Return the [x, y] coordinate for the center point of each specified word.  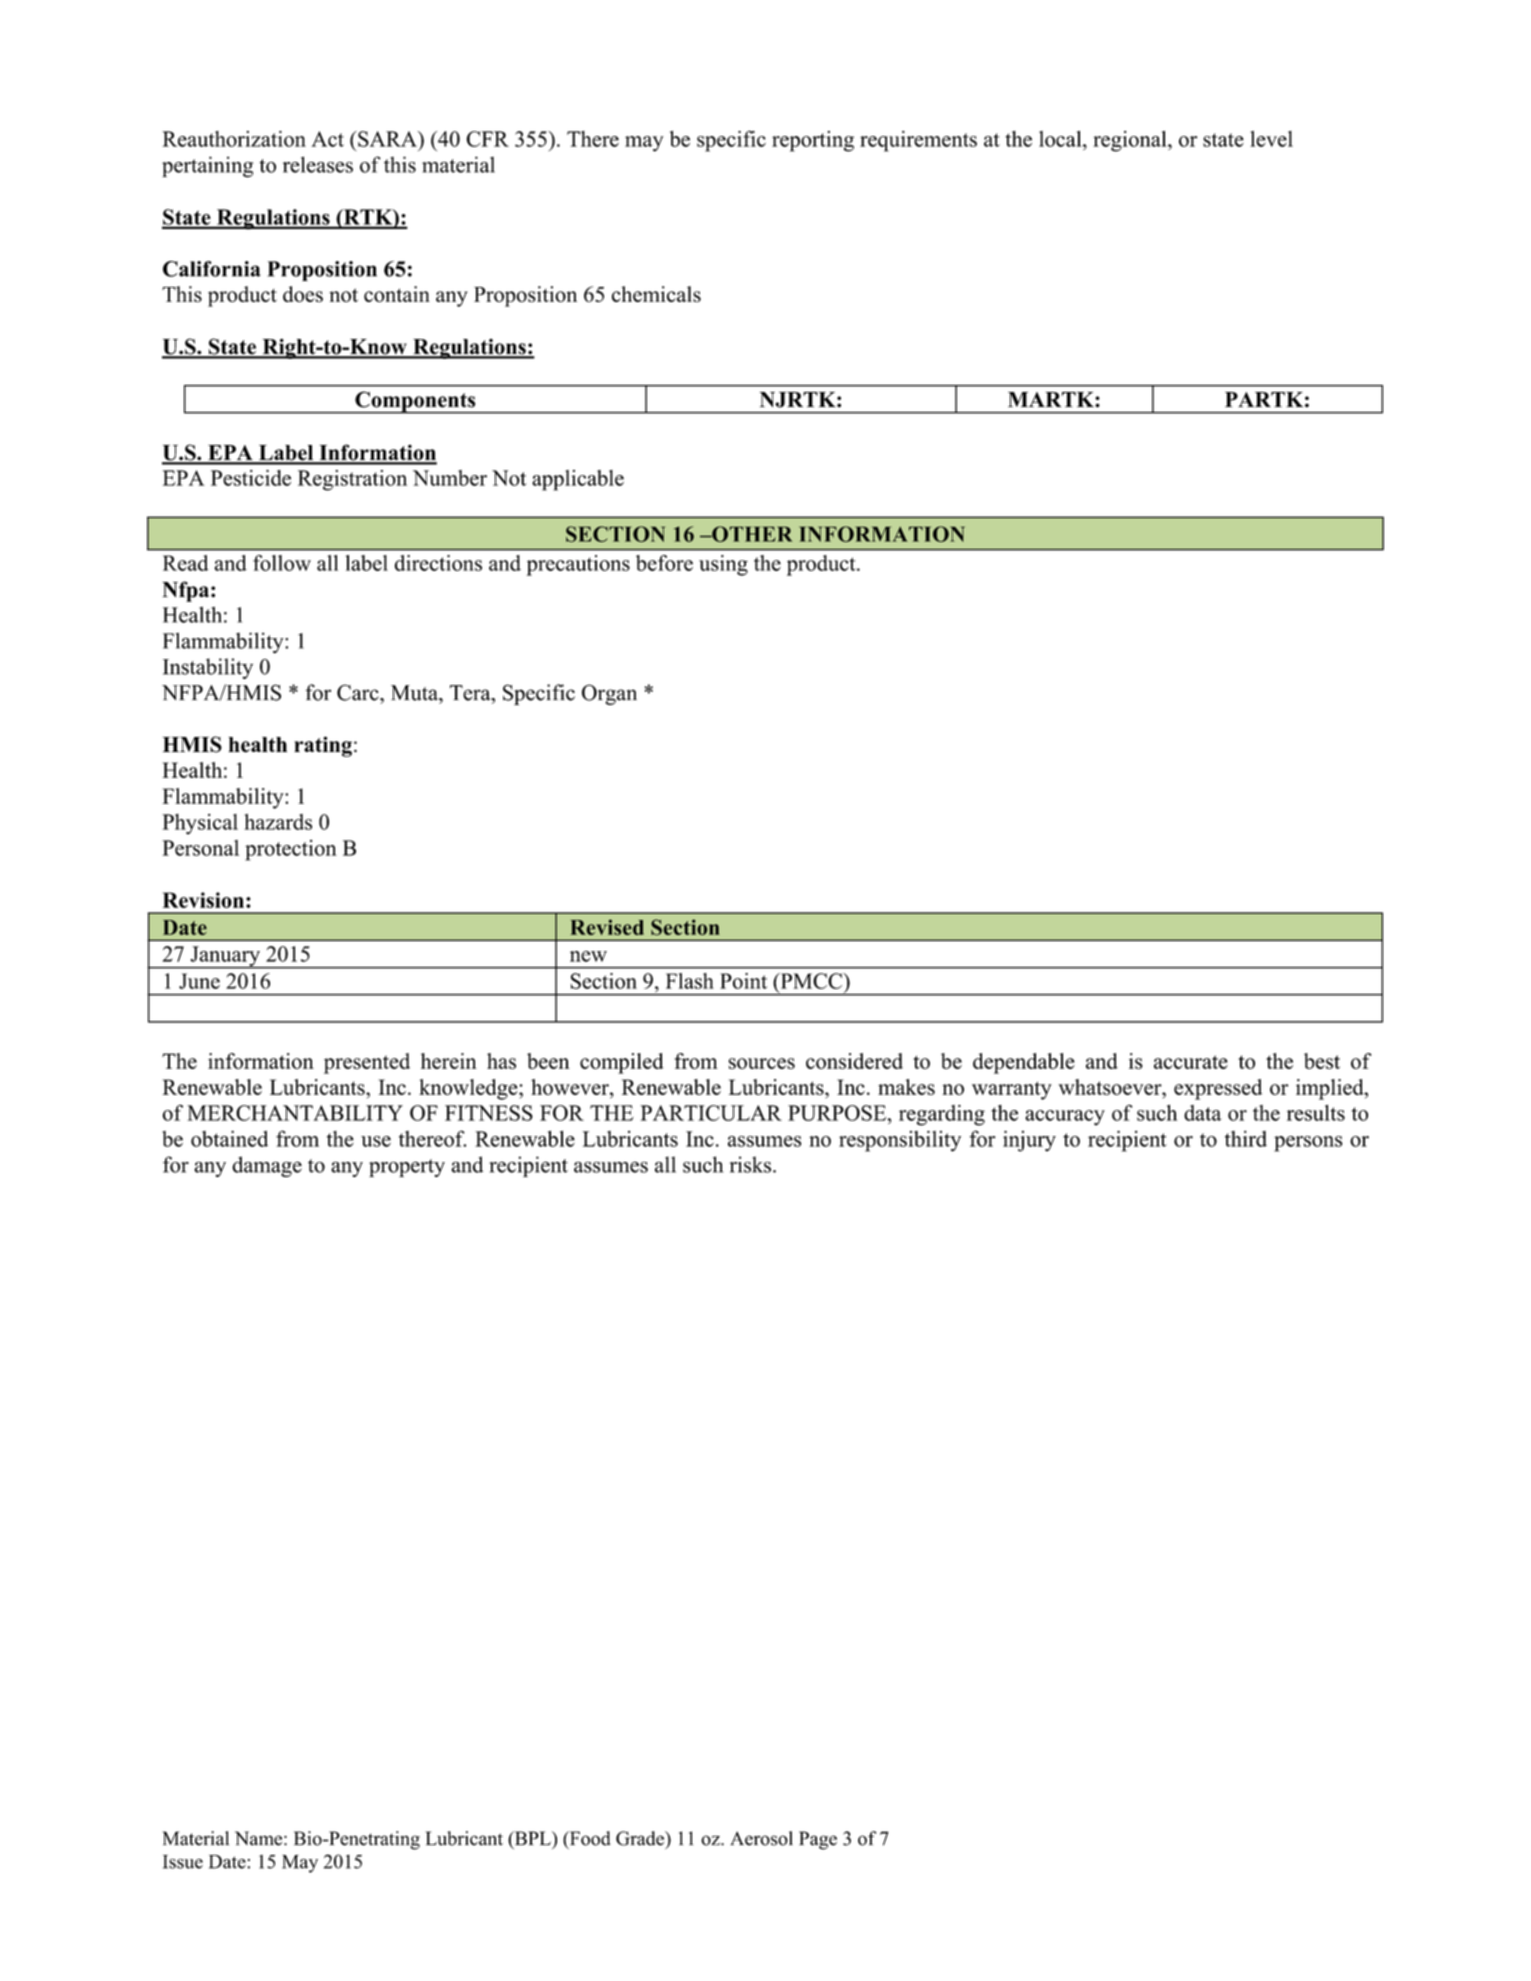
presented [367, 1063]
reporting [813, 141]
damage [267, 1166]
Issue [183, 1862]
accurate [1191, 1062]
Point [743, 981]
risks [750, 1164]
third [1246, 1138]
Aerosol [761, 1838]
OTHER [751, 534]
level [1271, 139]
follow [282, 563]
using [723, 565]
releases [318, 164]
